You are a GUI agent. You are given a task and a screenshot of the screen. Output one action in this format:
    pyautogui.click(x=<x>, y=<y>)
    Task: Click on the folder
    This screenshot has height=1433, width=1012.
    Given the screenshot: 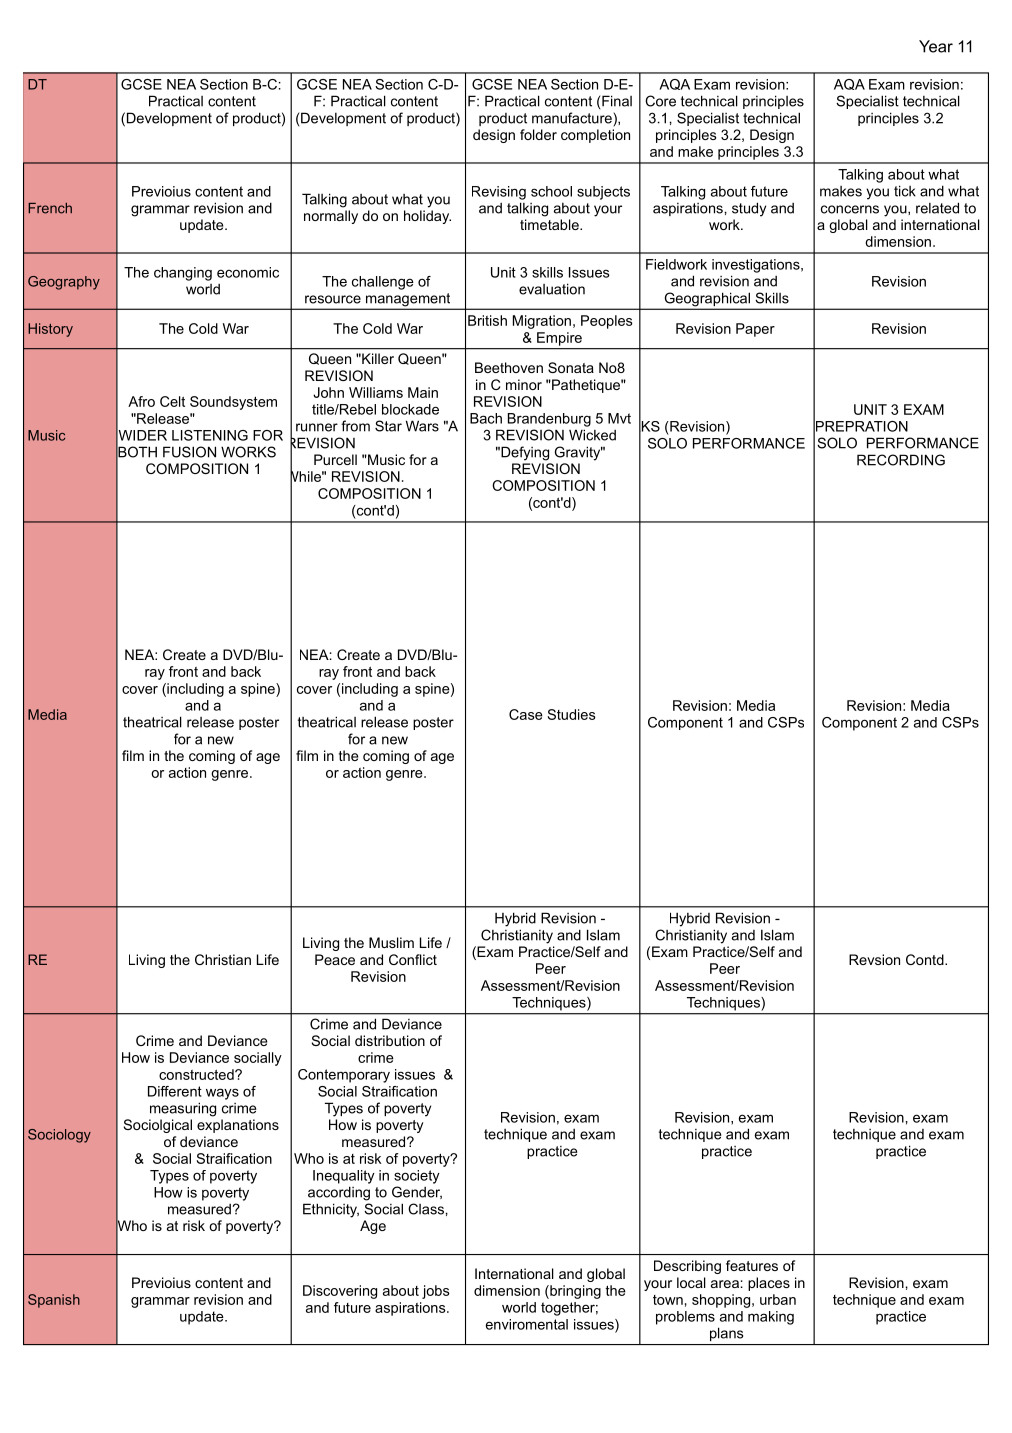 What is the action you would take?
    pyautogui.click(x=538, y=134)
